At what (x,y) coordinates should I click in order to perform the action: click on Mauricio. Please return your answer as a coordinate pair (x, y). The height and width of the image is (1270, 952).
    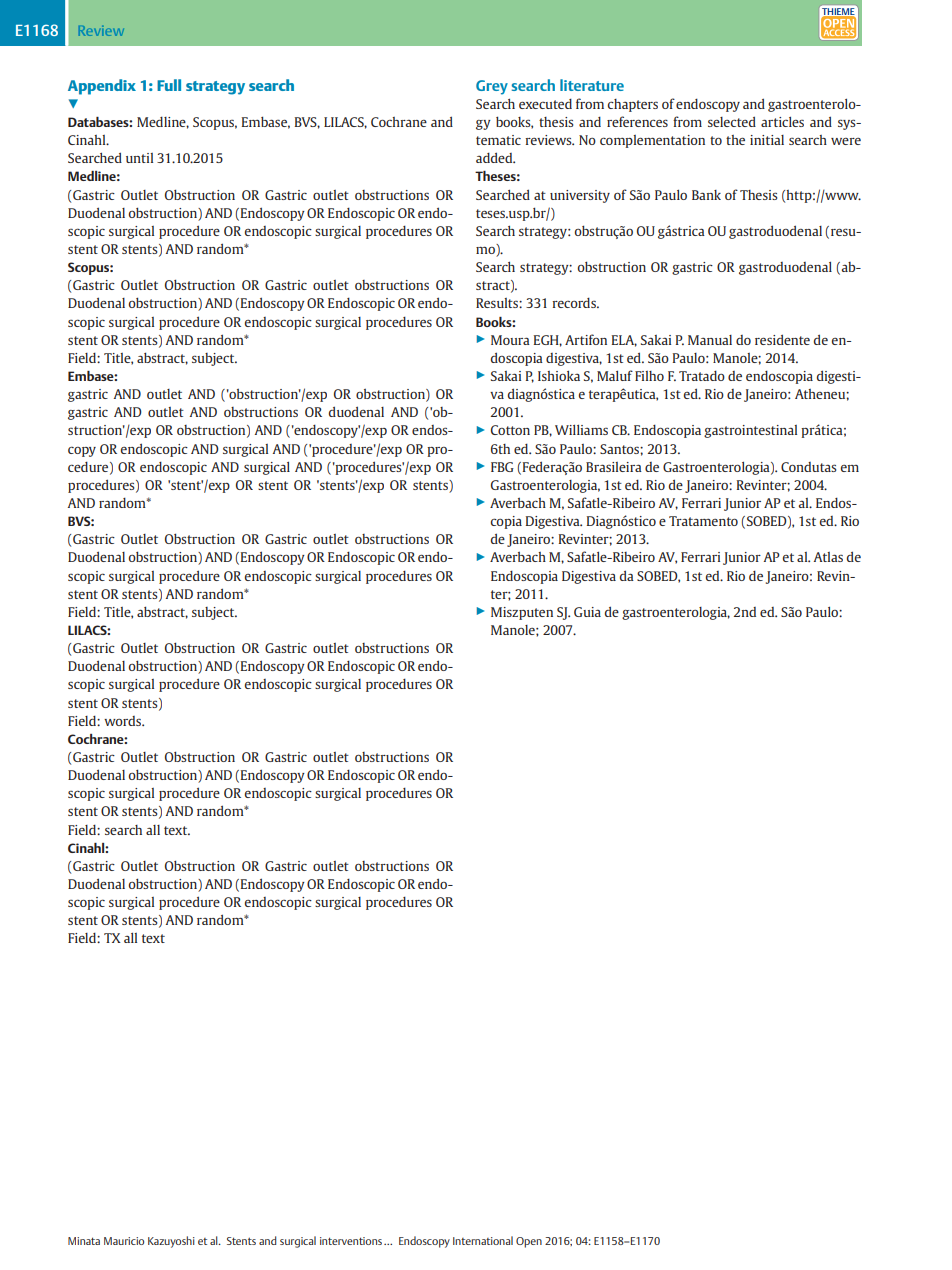
    Looking at the image, I should click on (124, 1241).
